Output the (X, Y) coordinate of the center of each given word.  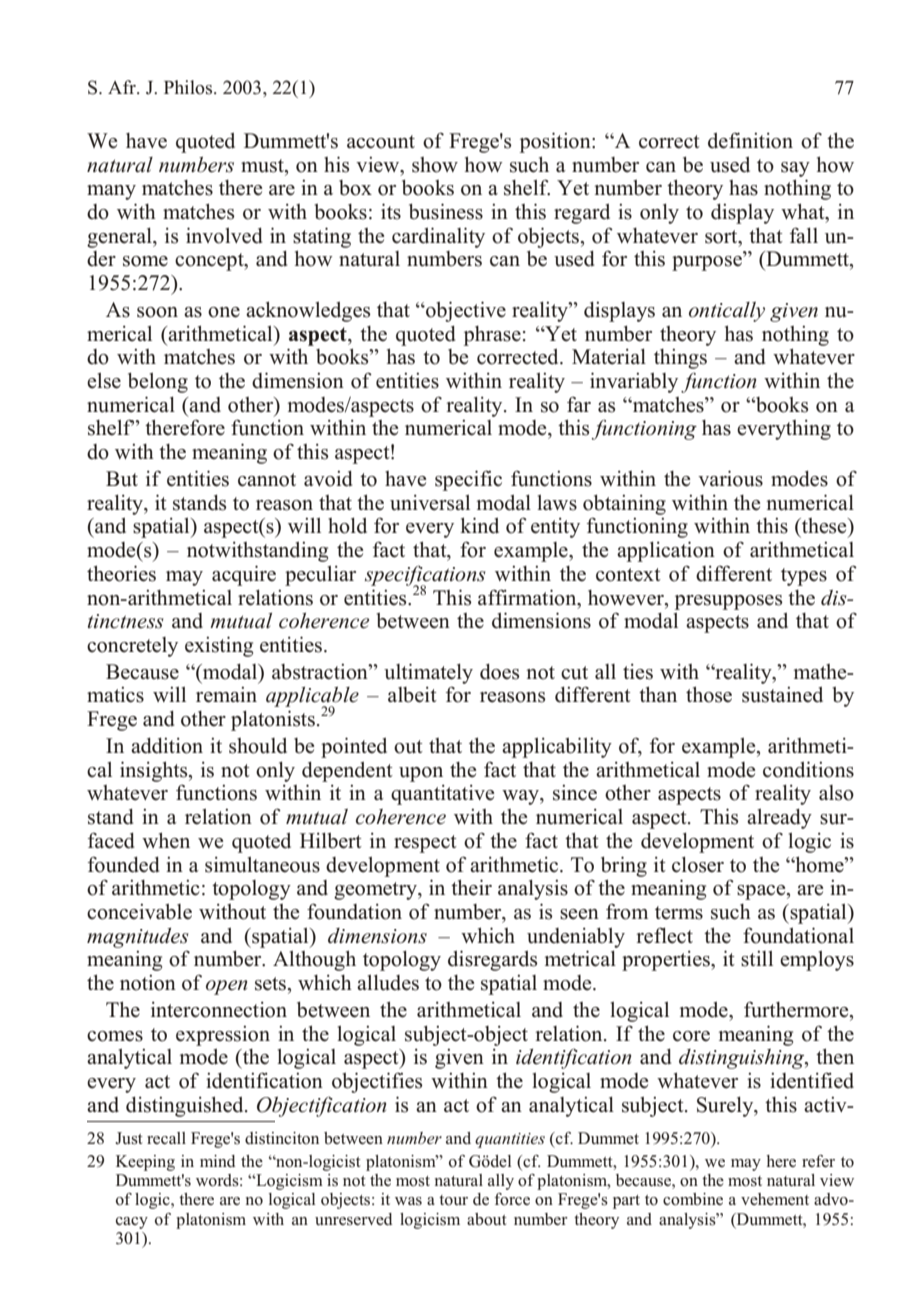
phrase (492, 336)
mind (218, 1161)
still (757, 959)
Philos (189, 87)
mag (106, 940)
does (499, 672)
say (795, 169)
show (435, 165)
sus (755, 697)
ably (658, 383)
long (168, 383)
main (235, 694)
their (471, 887)
